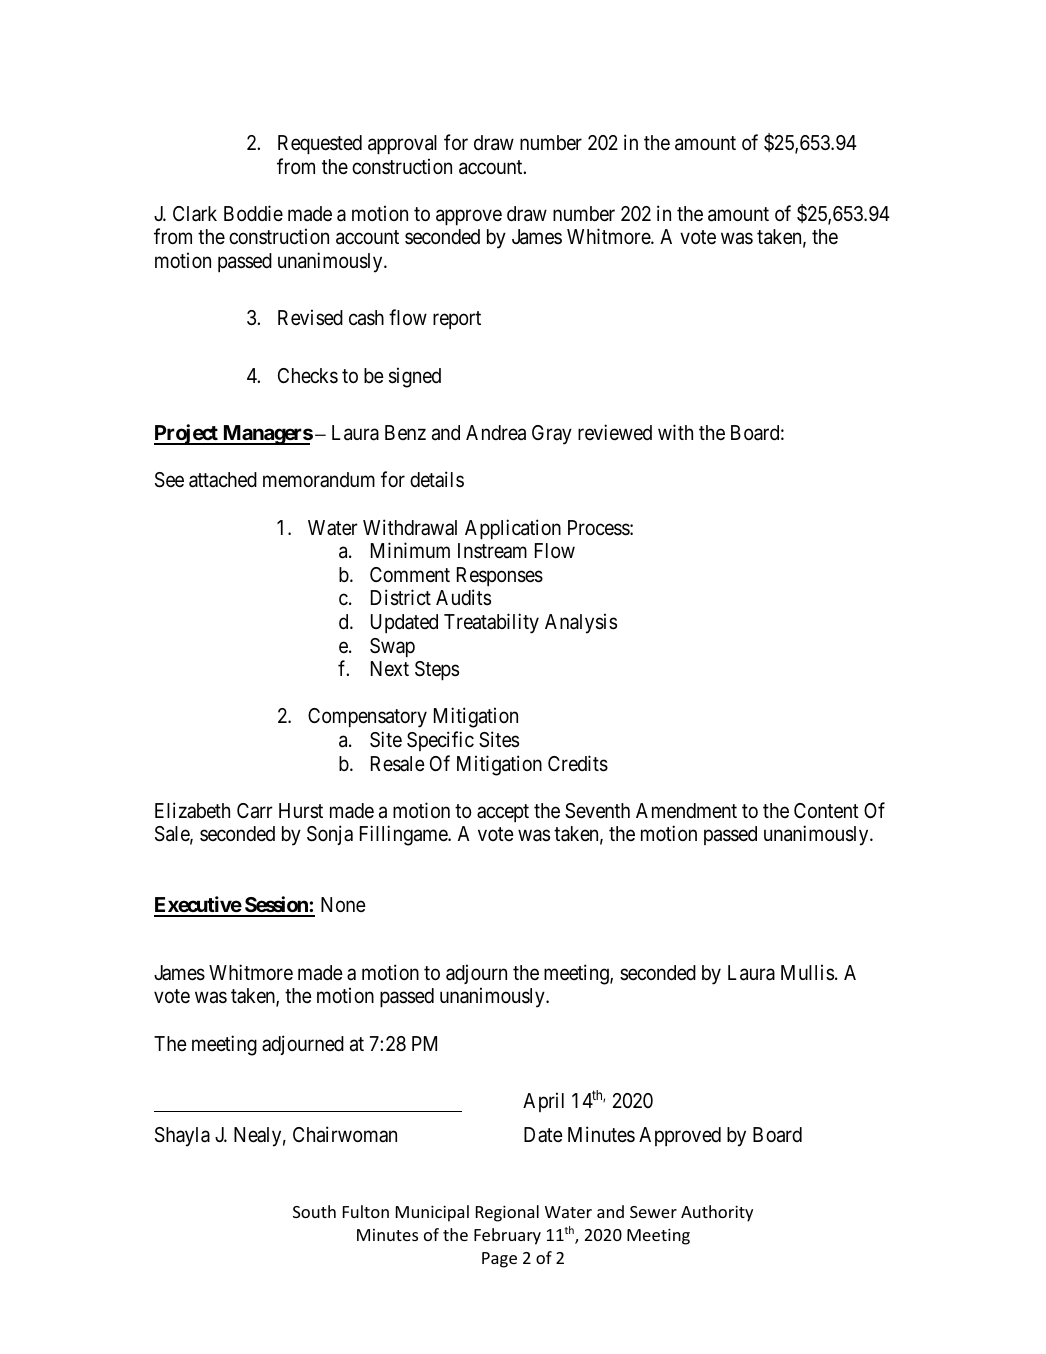  I want to click on February, so click(507, 1236).
